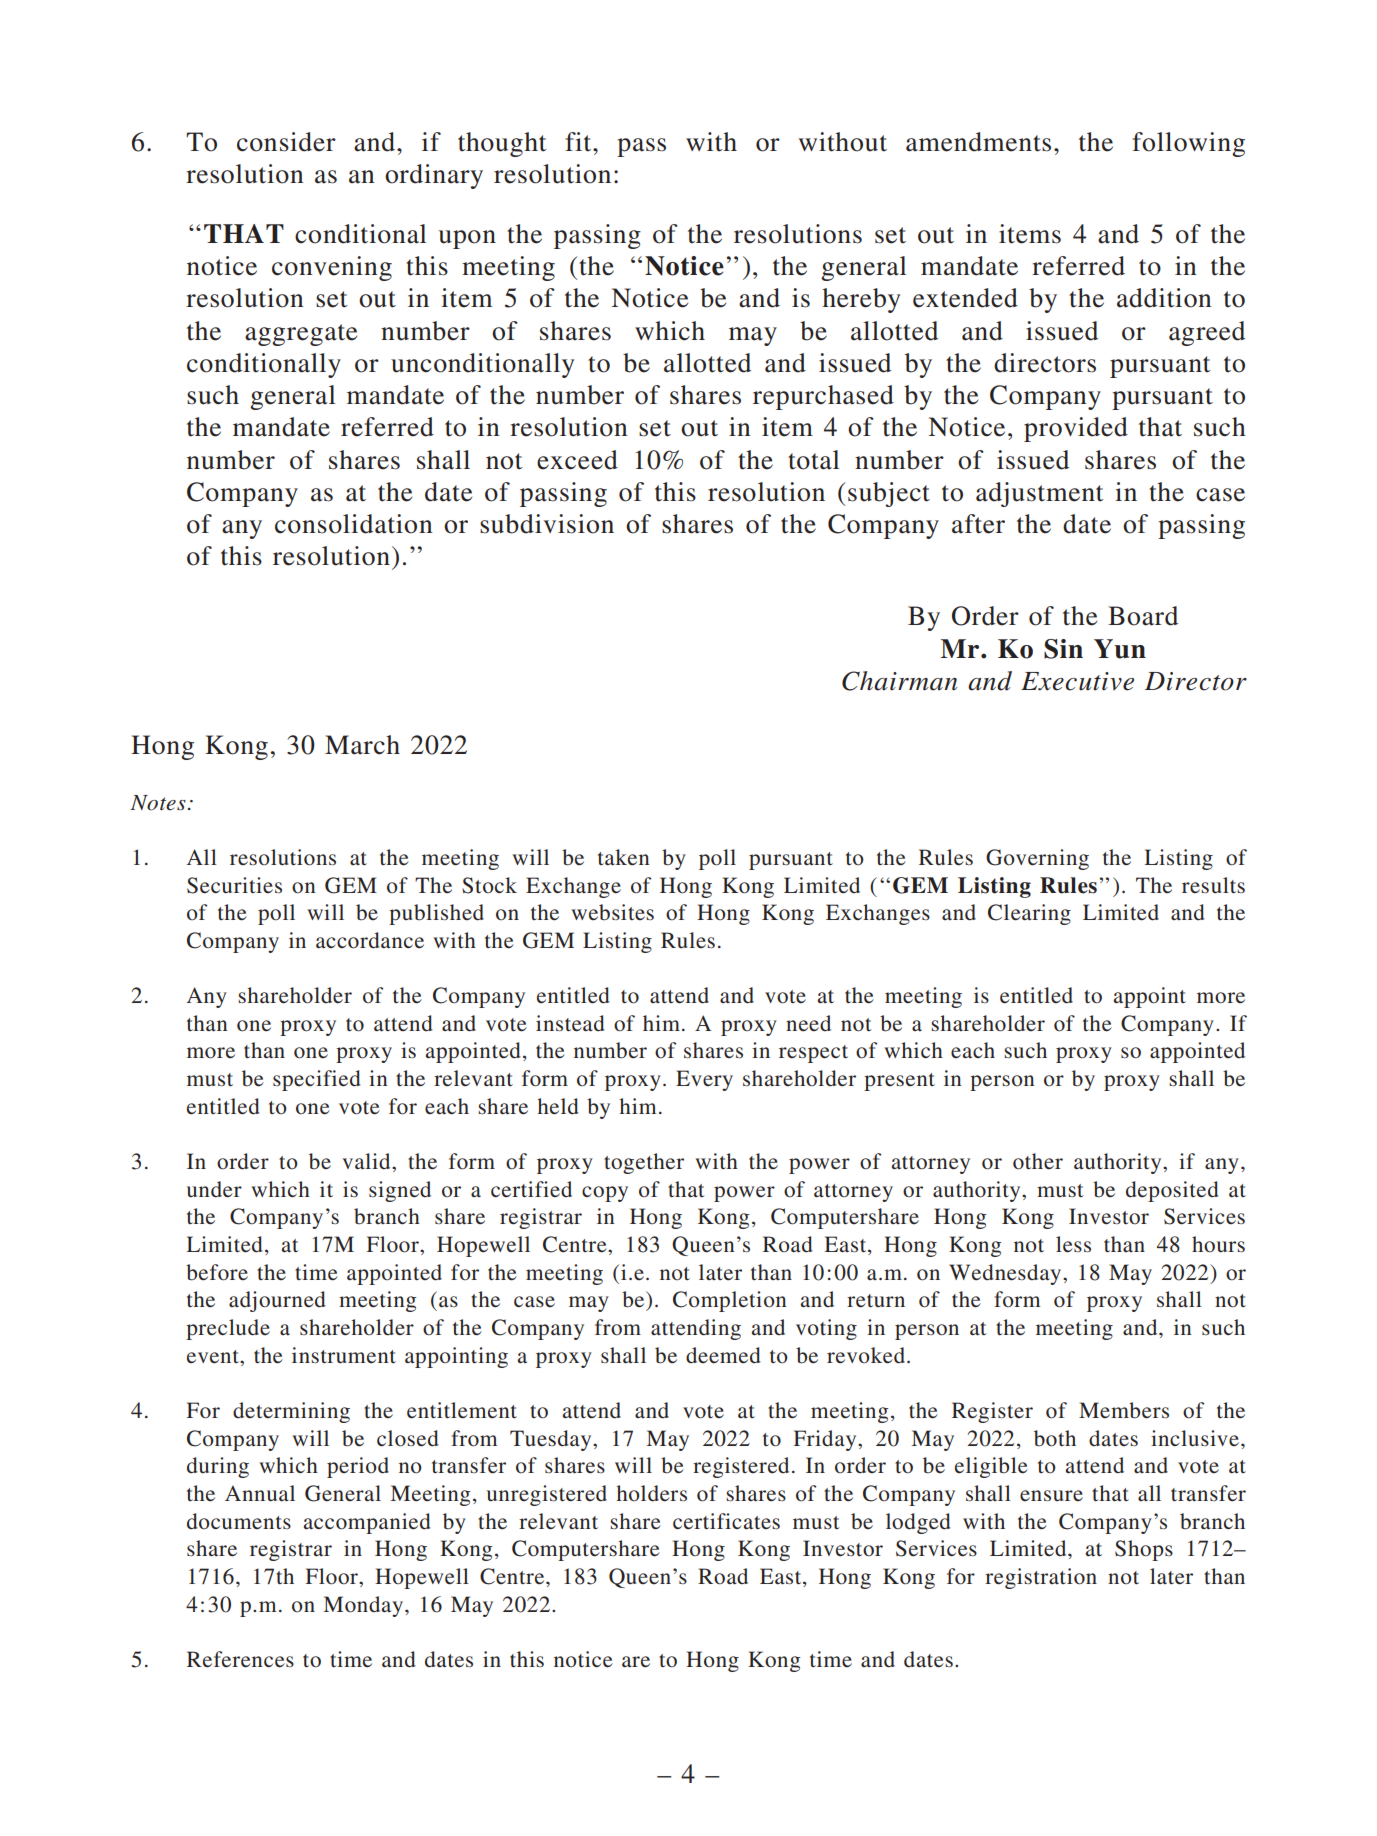 This screenshot has width=1377, height=1836. I want to click on fit, so click(579, 142).
